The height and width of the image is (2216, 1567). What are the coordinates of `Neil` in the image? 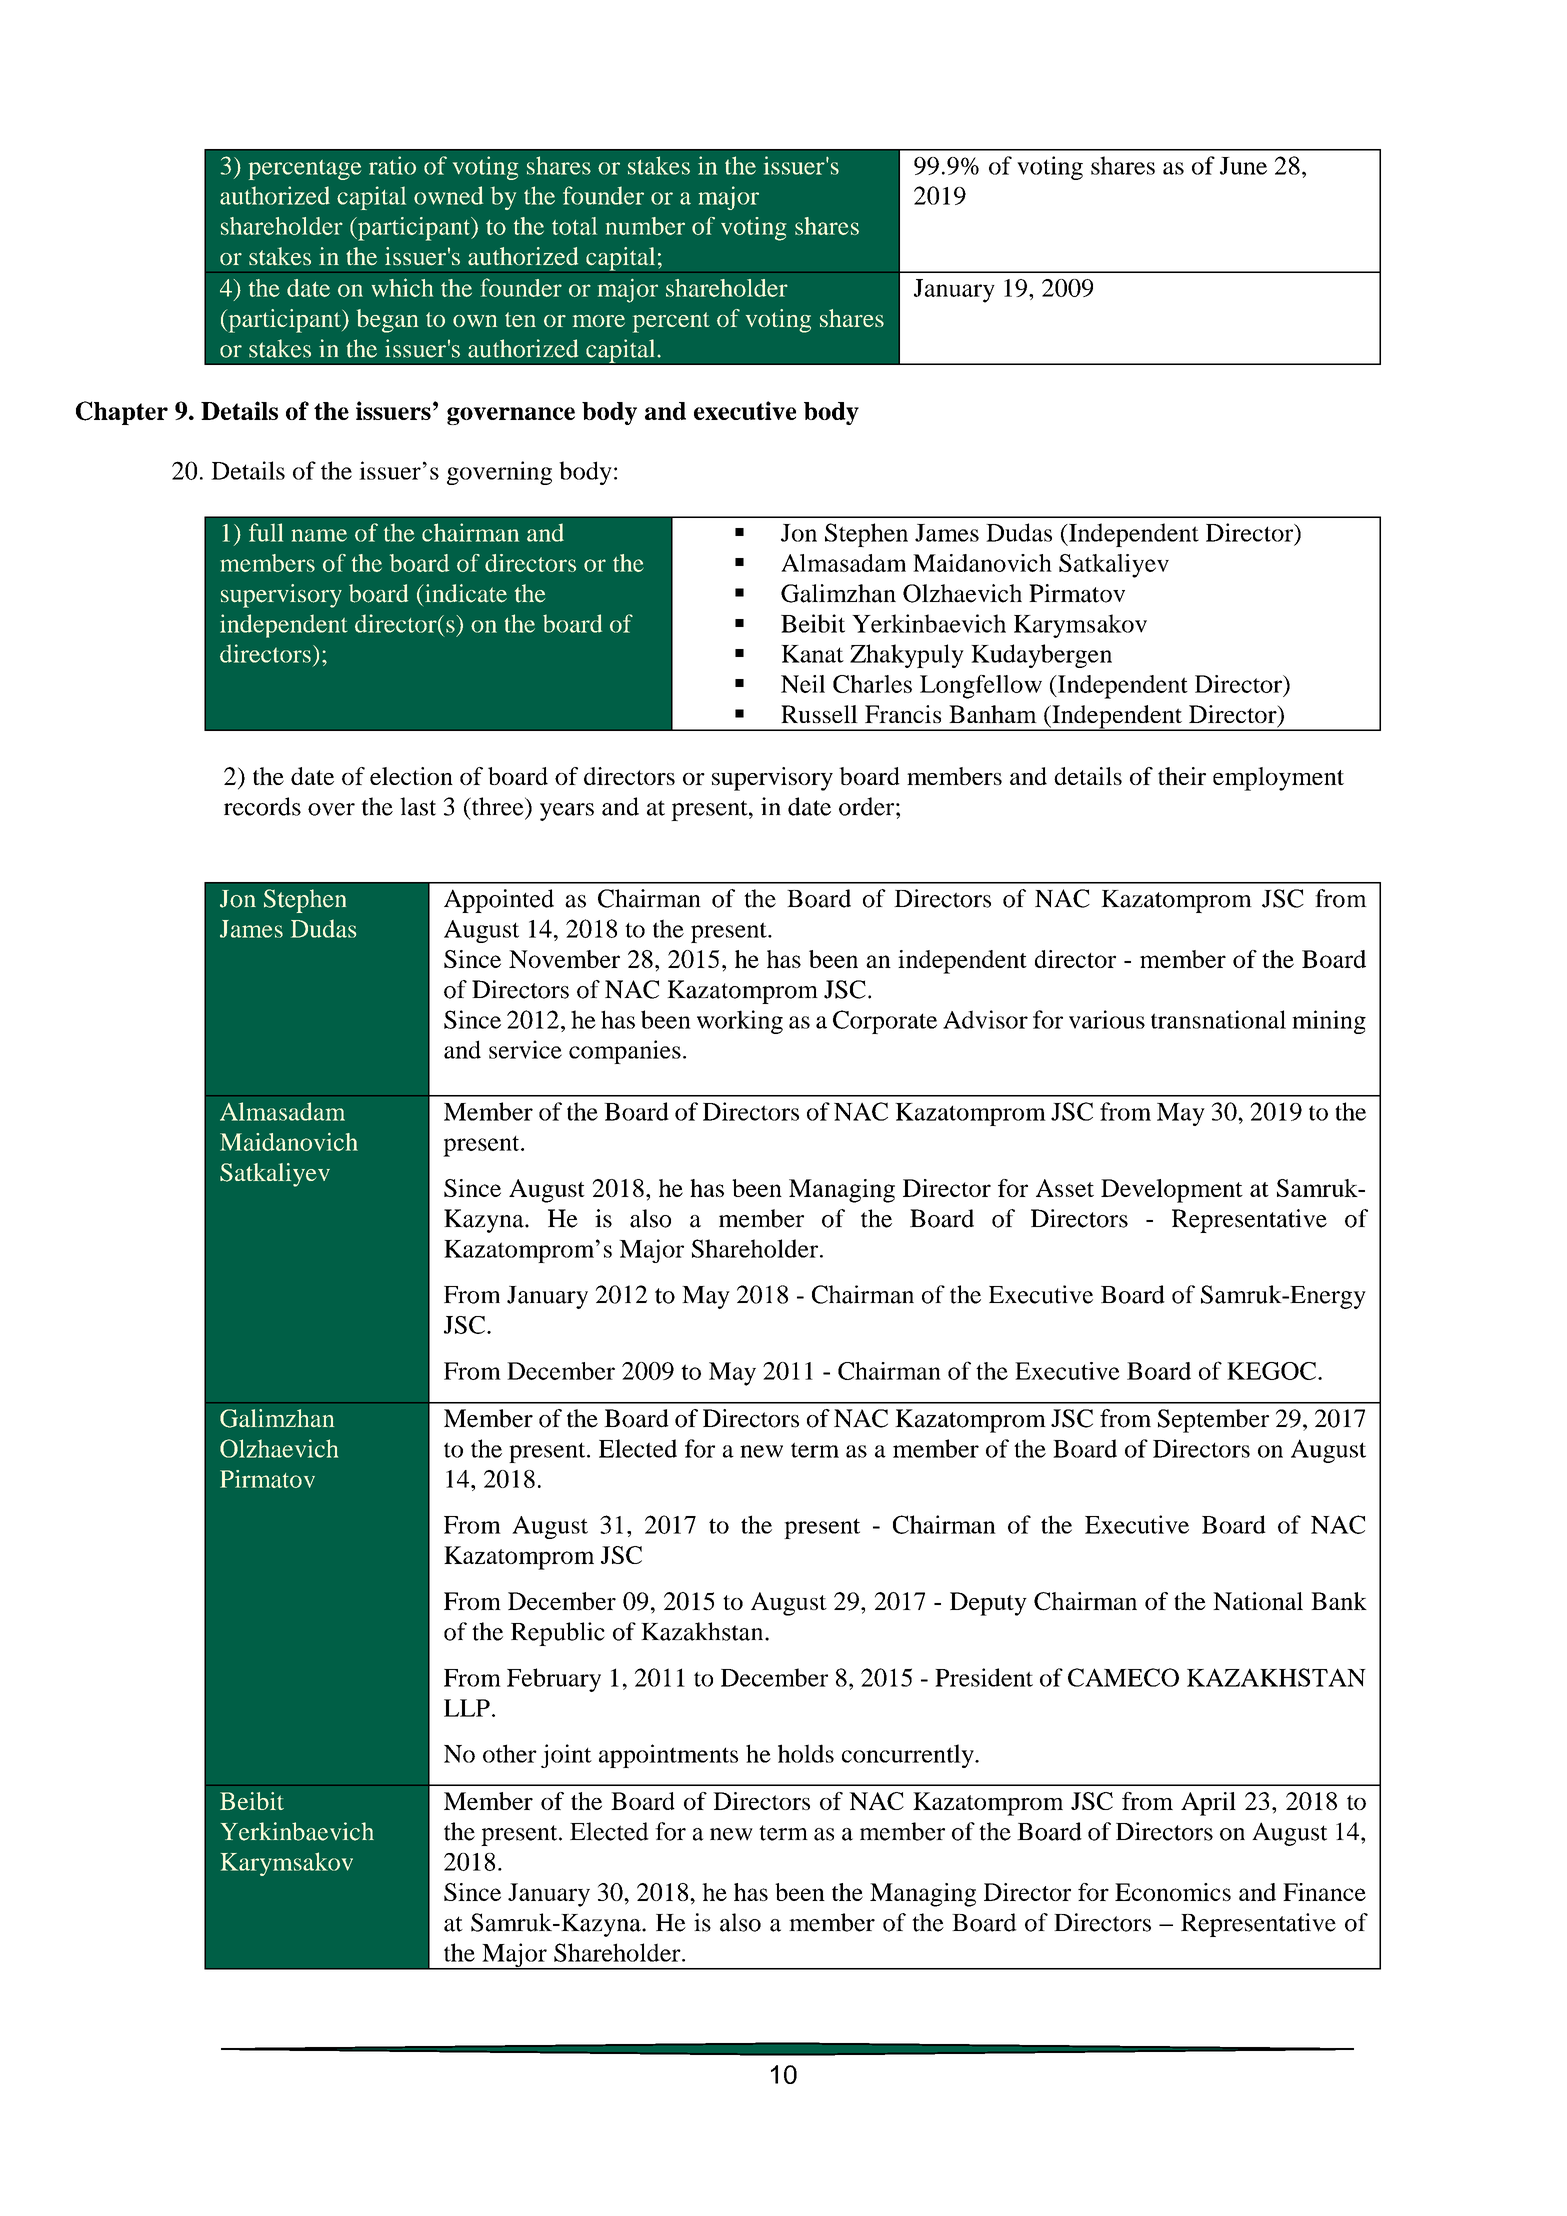 It's located at (803, 684).
